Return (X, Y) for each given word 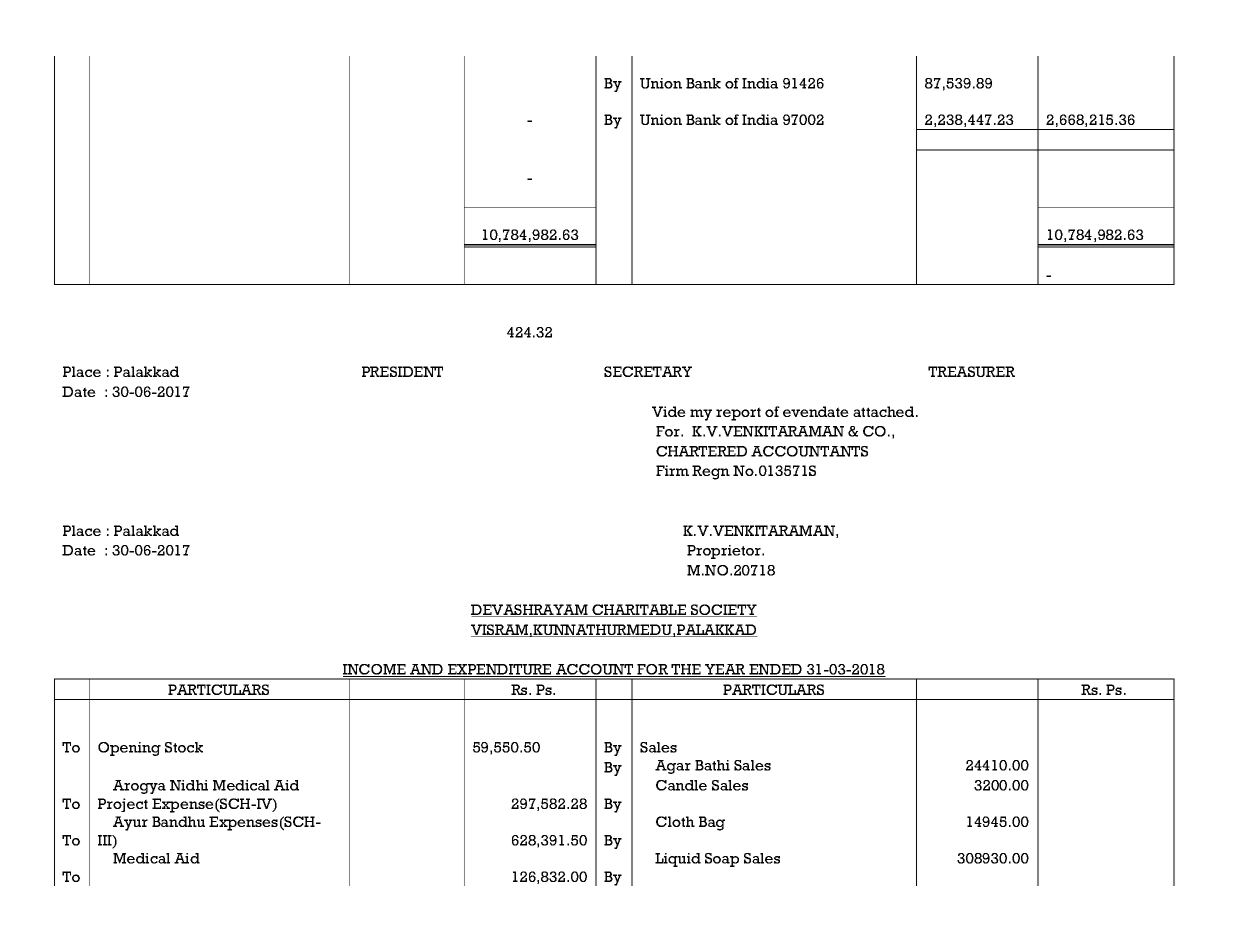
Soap (722, 860)
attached (885, 411)
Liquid (678, 860)
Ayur (130, 823)
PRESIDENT (402, 371)
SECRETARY (648, 371)
